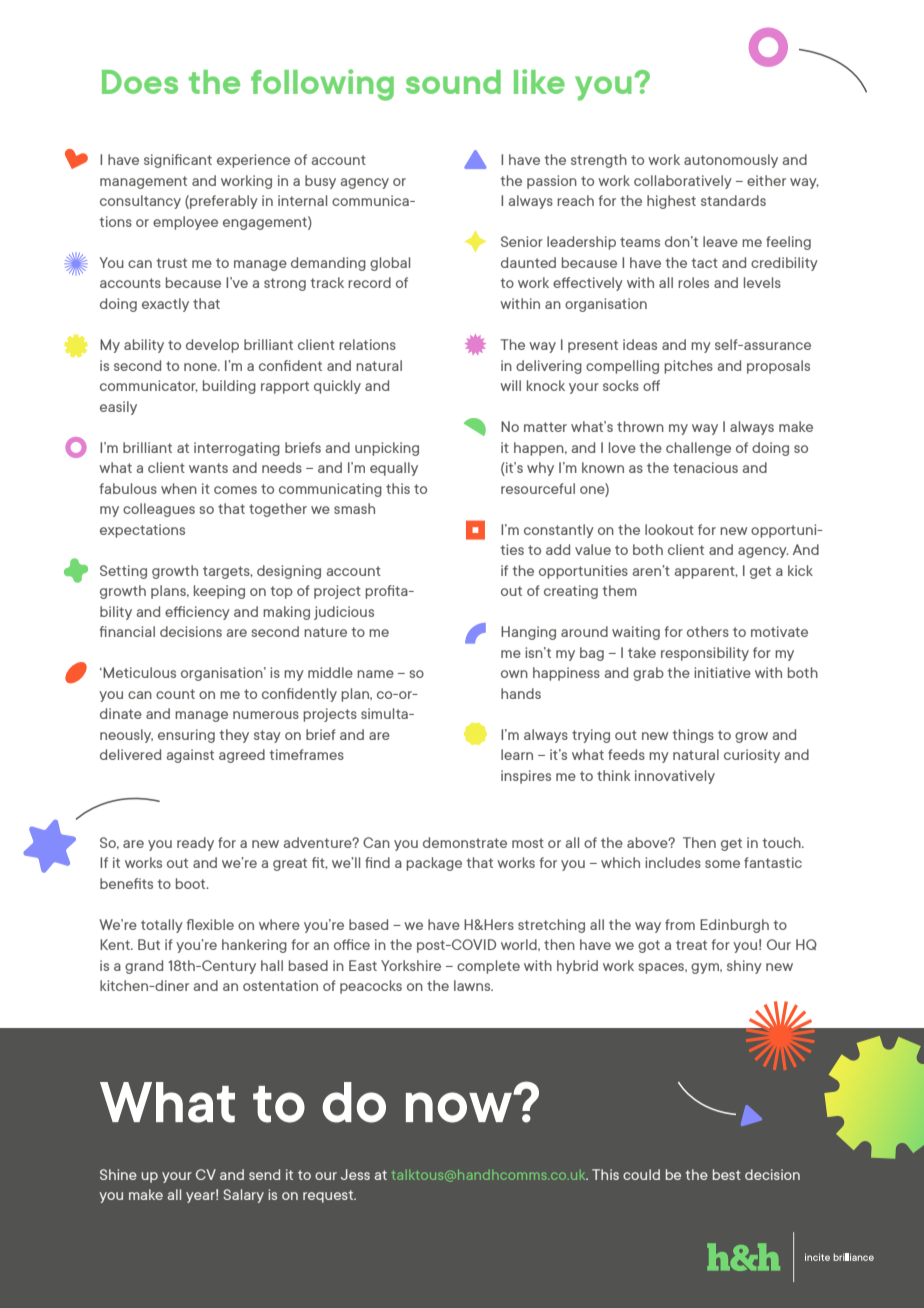  Describe the element at coordinates (731, 161) in the screenshot. I see `autonomously` at that location.
